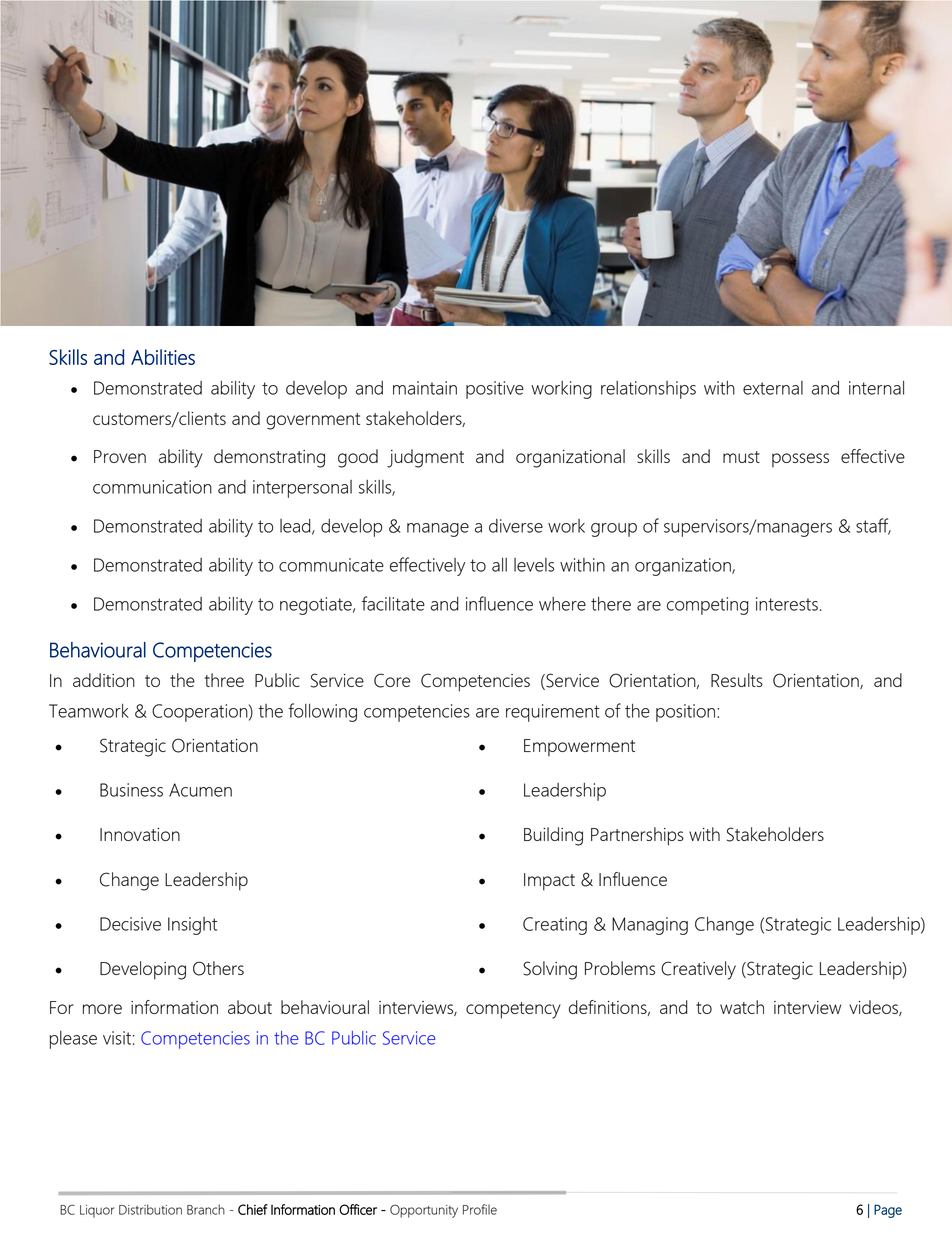  I want to click on watch, so click(742, 1007).
